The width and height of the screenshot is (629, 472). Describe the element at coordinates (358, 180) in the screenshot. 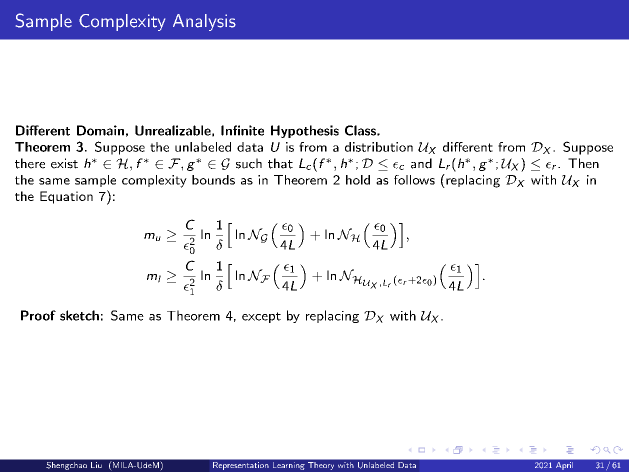

I see `hold` at that location.
